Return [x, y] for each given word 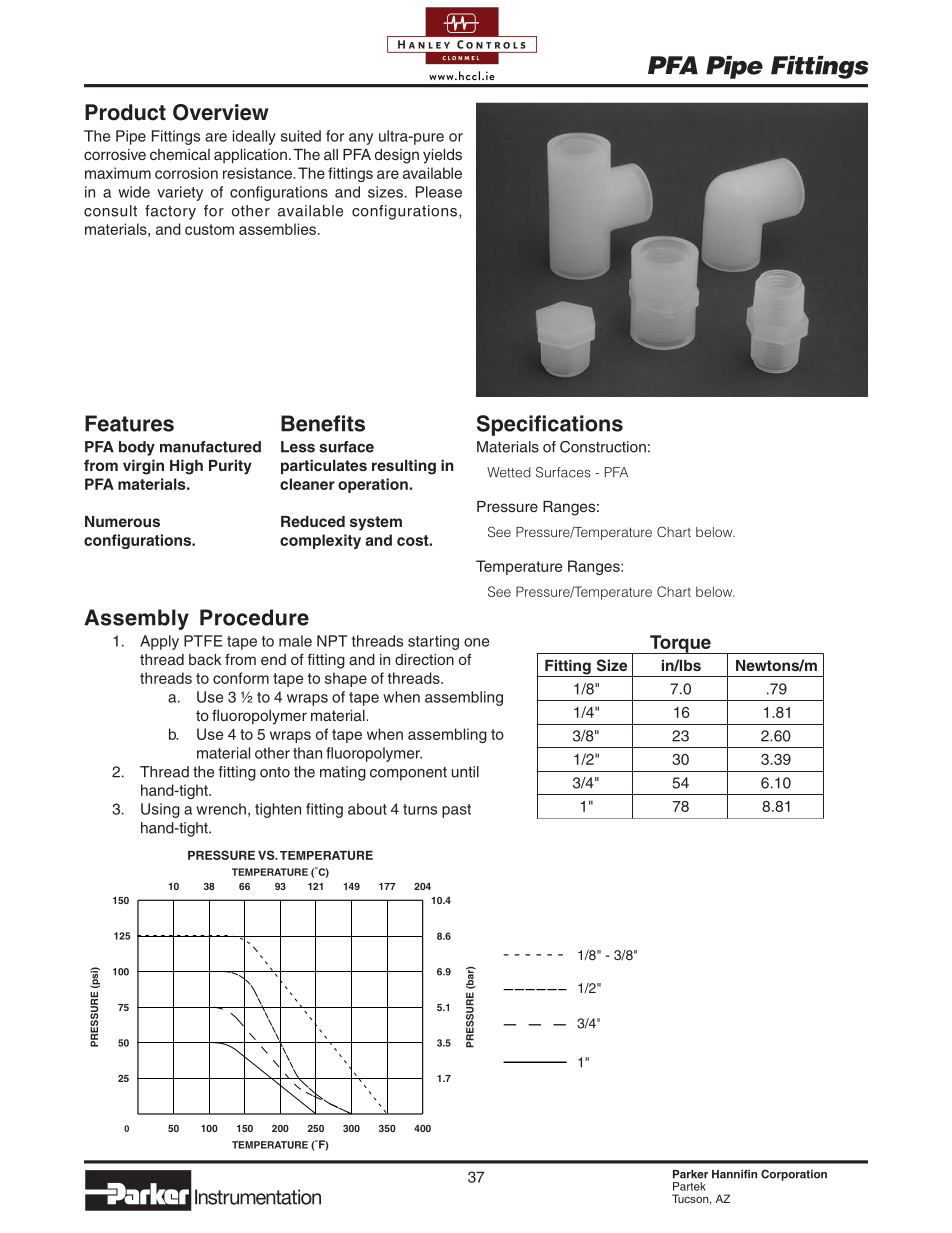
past [456, 811]
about [367, 809]
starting [433, 642]
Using [160, 810]
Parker [690, 1174]
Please [439, 192]
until [465, 772]
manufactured [210, 447]
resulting [404, 467]
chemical [180, 154]
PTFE [203, 641]
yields [442, 156]
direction [424, 659]
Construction [603, 447]
